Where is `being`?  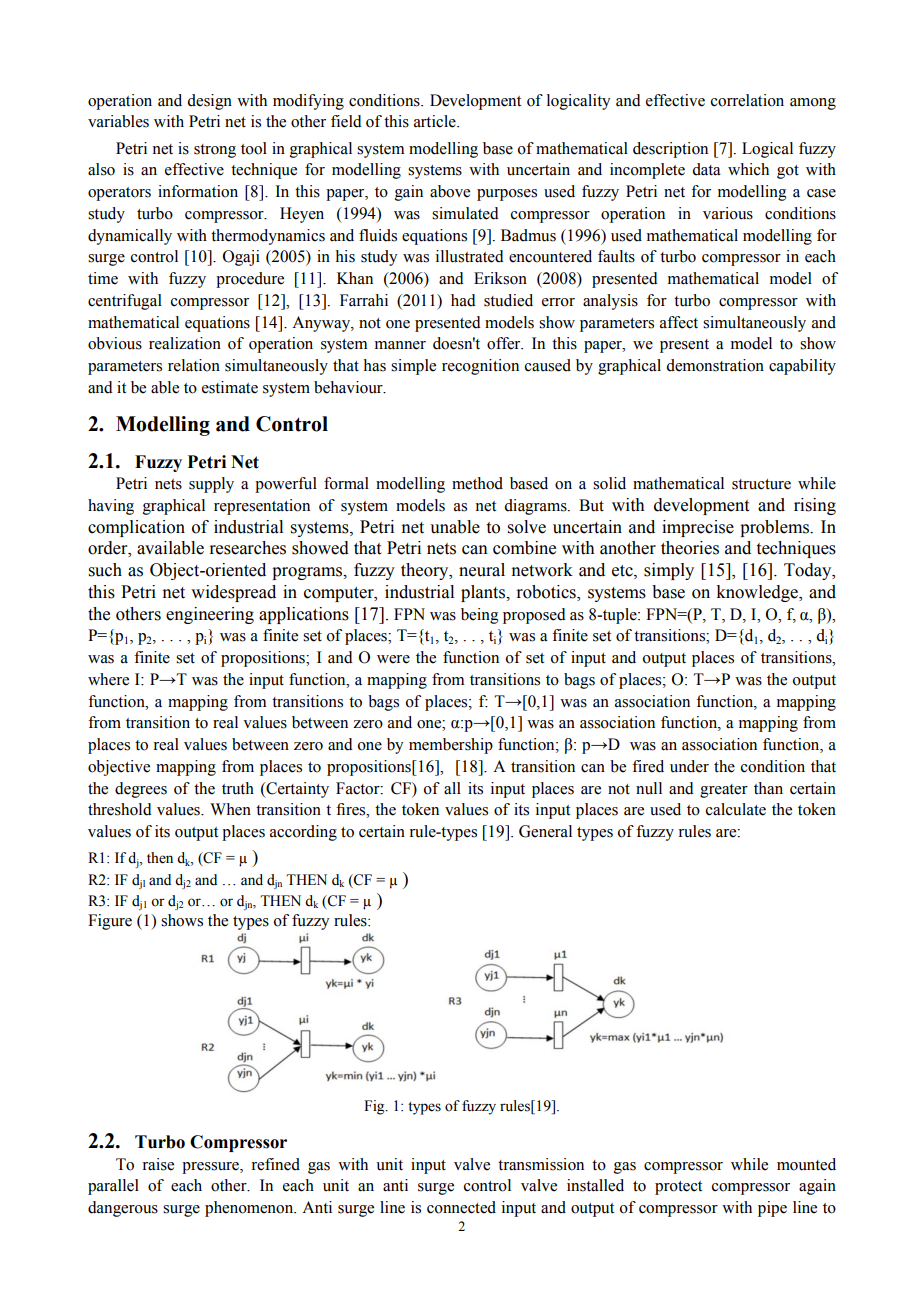
being is located at coordinates (480, 616).
